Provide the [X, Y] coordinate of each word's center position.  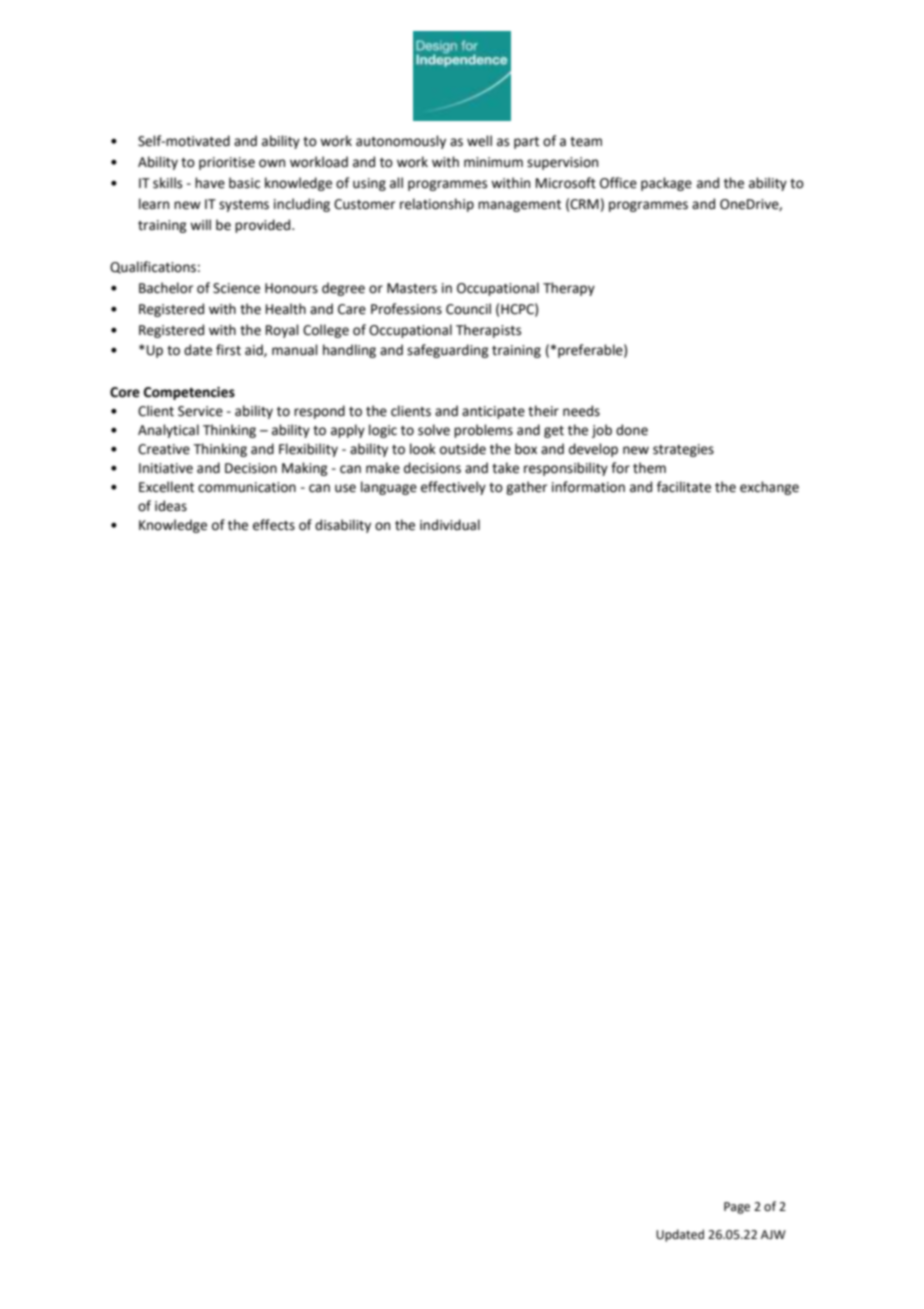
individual [450, 525]
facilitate [684, 487]
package [666, 184]
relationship [437, 205]
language [389, 488]
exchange [769, 488]
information [588, 487]
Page [737, 1208]
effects [274, 525]
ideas [171, 506]
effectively [453, 488]
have [210, 183]
